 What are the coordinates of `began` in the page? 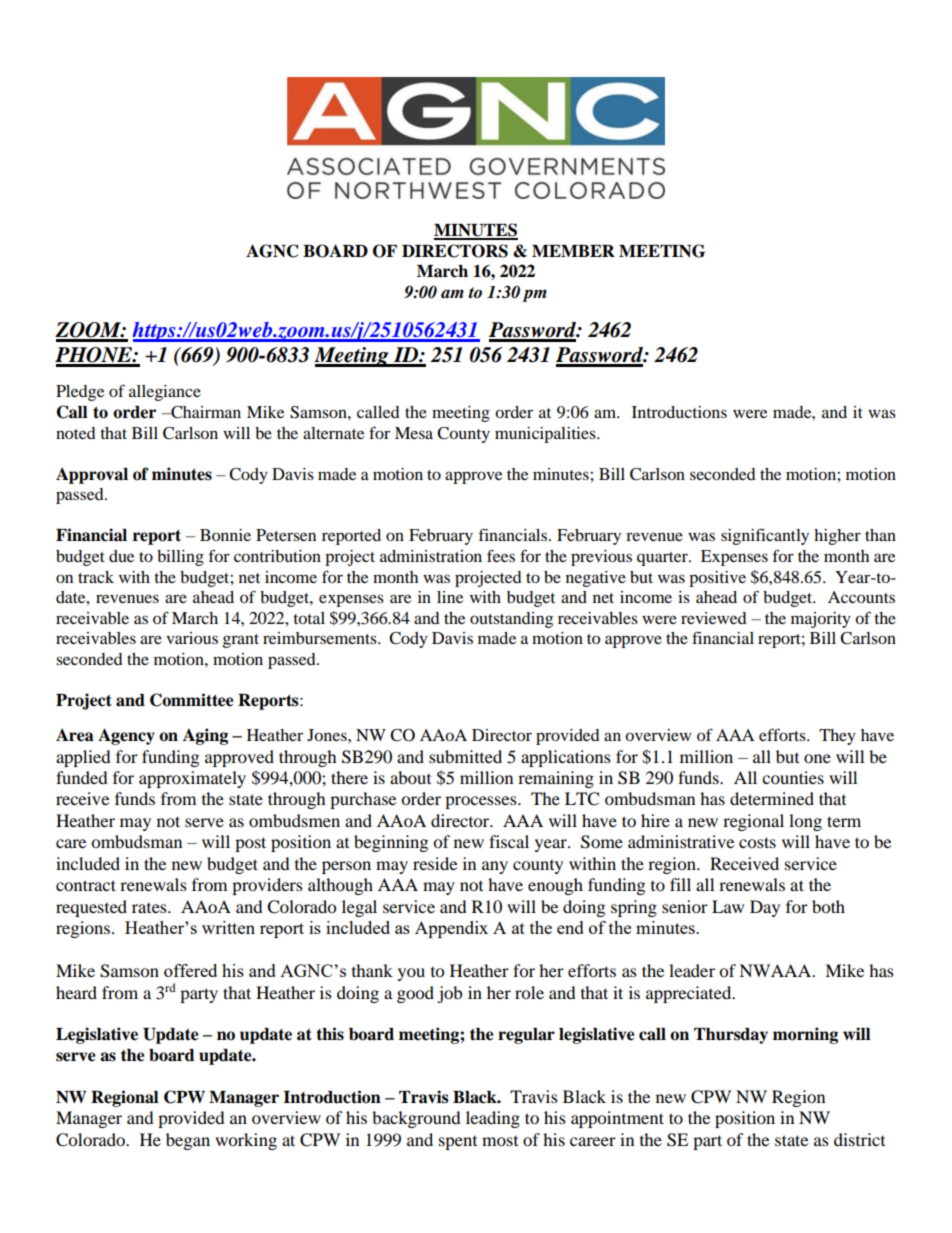 It's located at (188, 1141).
